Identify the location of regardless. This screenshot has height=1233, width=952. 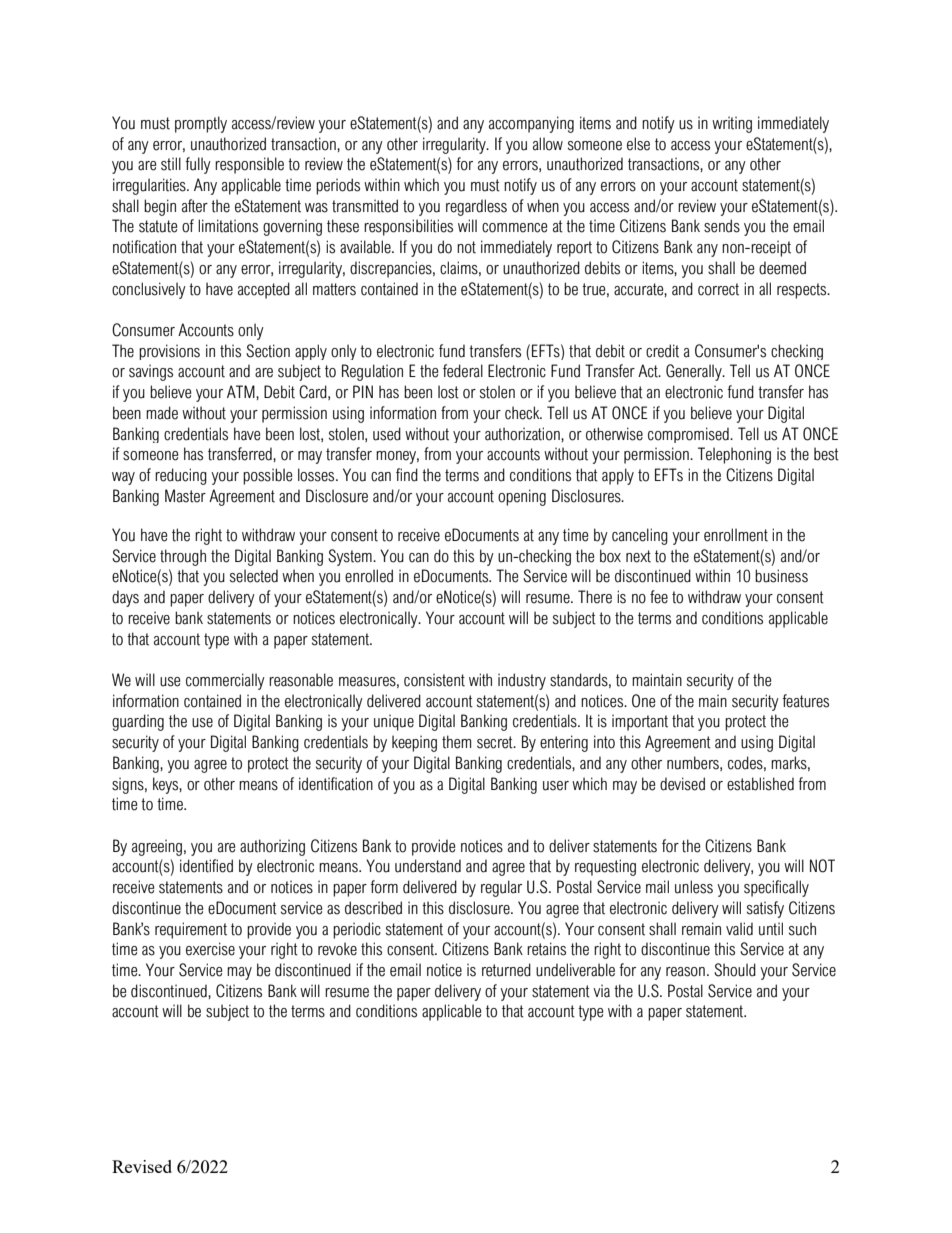
(476, 207).
